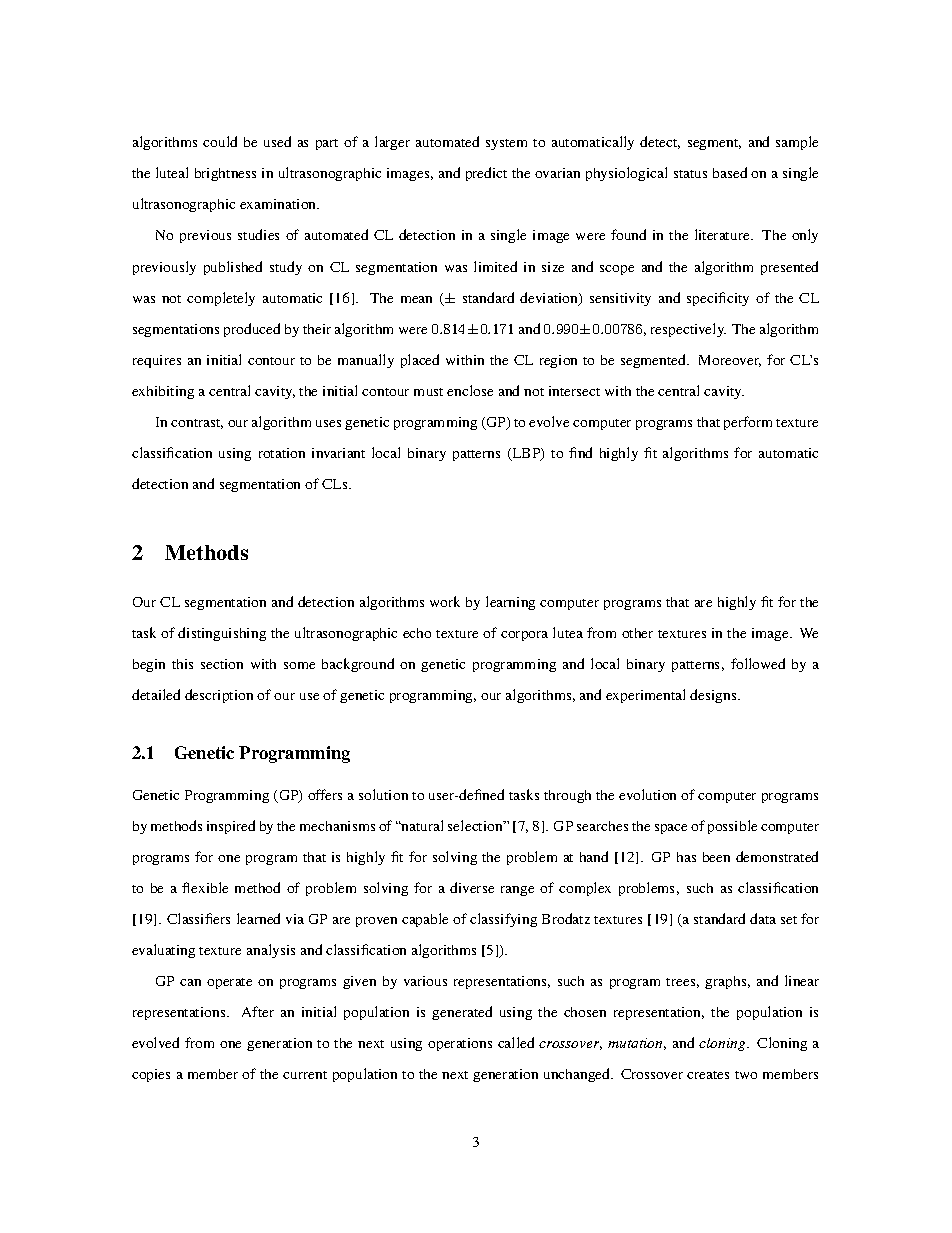  Describe the element at coordinates (758, 663) in the image. I see `followed` at that location.
